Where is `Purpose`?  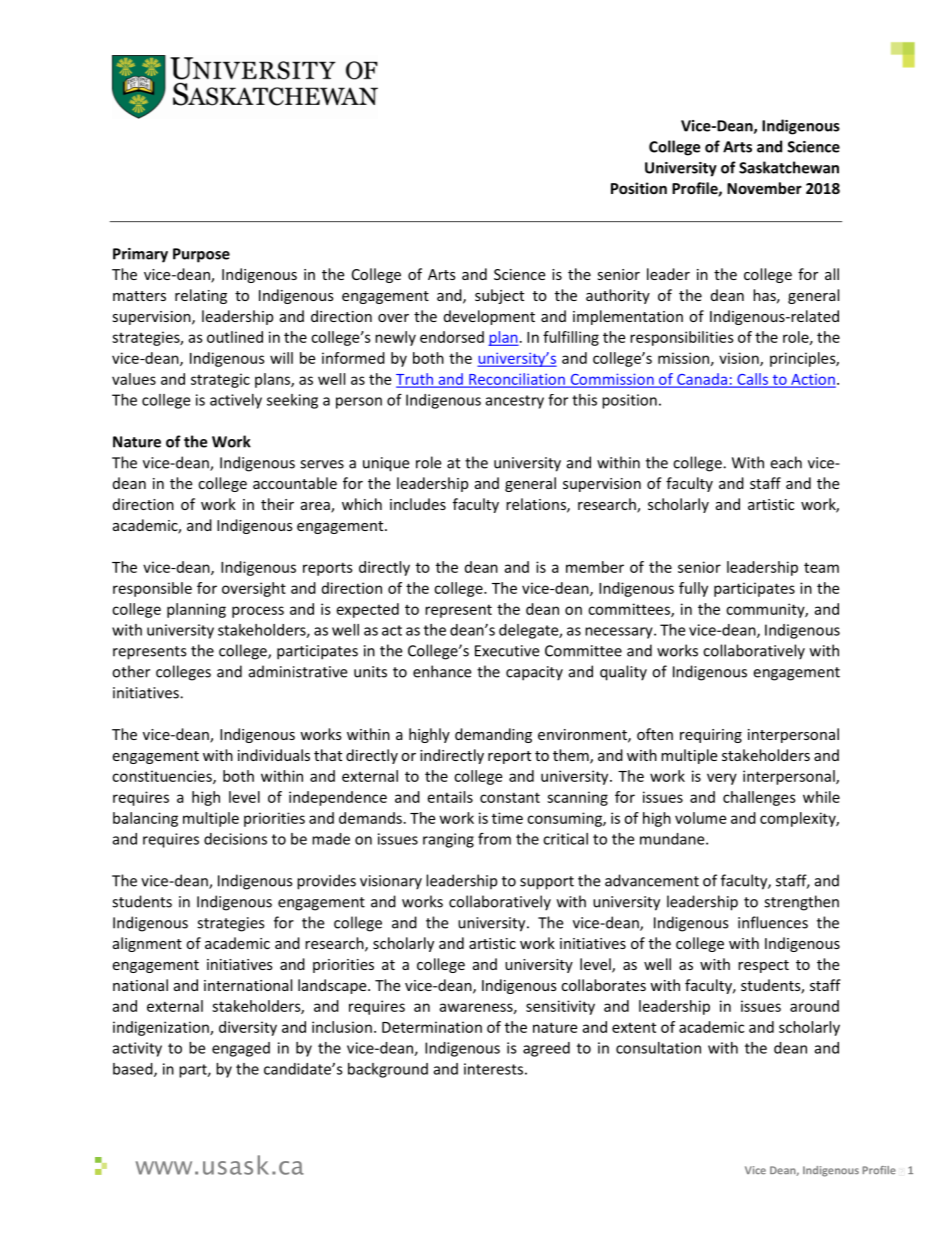
Purpose is located at coordinates (201, 255).
